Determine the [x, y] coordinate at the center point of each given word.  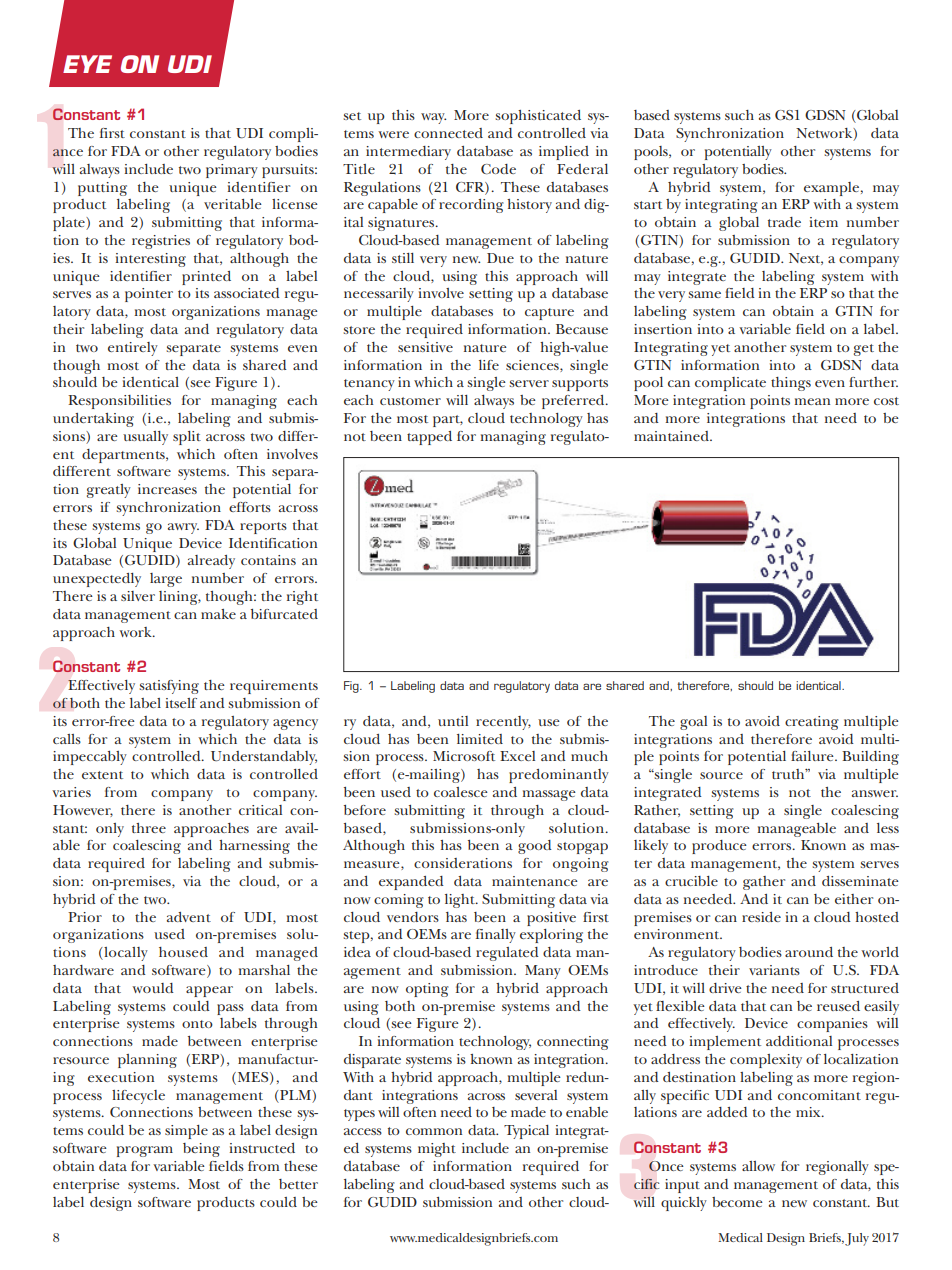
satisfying [169, 687]
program [145, 1151]
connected [448, 133]
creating [812, 723]
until [453, 721]
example [831, 189]
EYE [87, 64]
